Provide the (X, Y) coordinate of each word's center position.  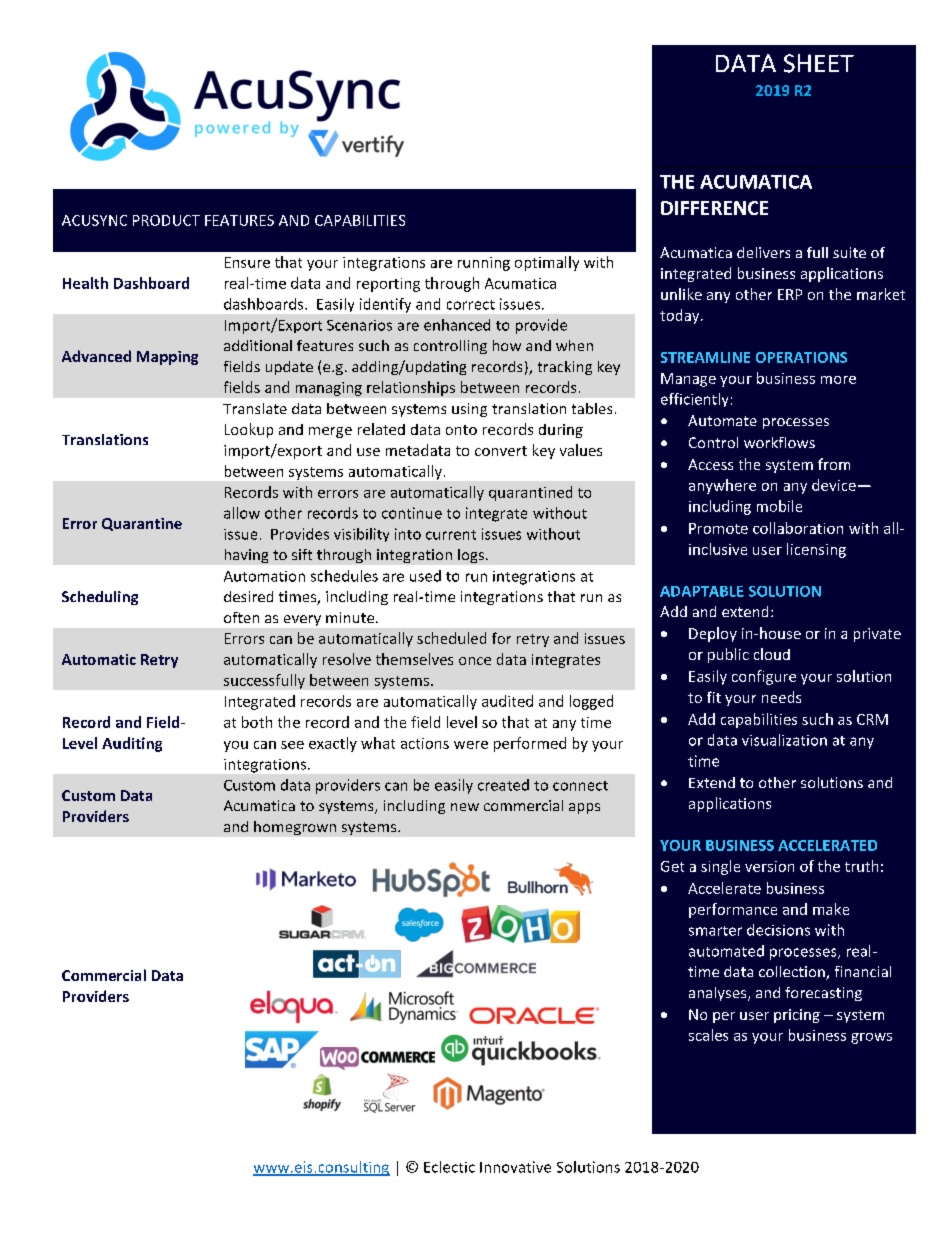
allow (242, 513)
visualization (784, 740)
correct (471, 305)
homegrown (295, 828)
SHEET (819, 63)
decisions (778, 930)
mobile (779, 506)
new (465, 807)
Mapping (167, 358)
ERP (790, 294)
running (484, 264)
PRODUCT (166, 220)
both (257, 722)
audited (507, 701)
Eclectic (449, 1167)
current (451, 535)
